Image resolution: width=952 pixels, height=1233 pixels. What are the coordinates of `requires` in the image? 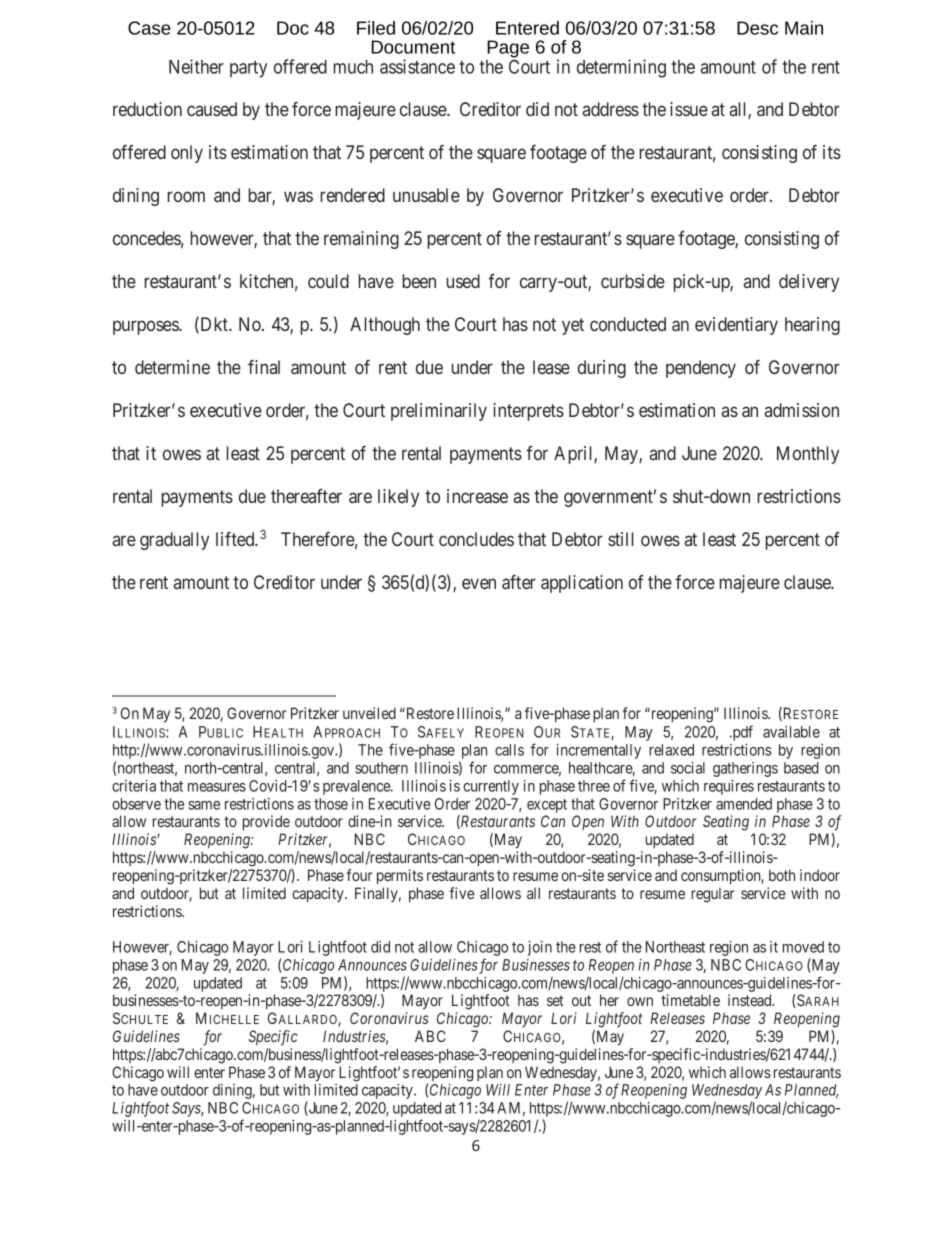 It's located at (729, 787).
